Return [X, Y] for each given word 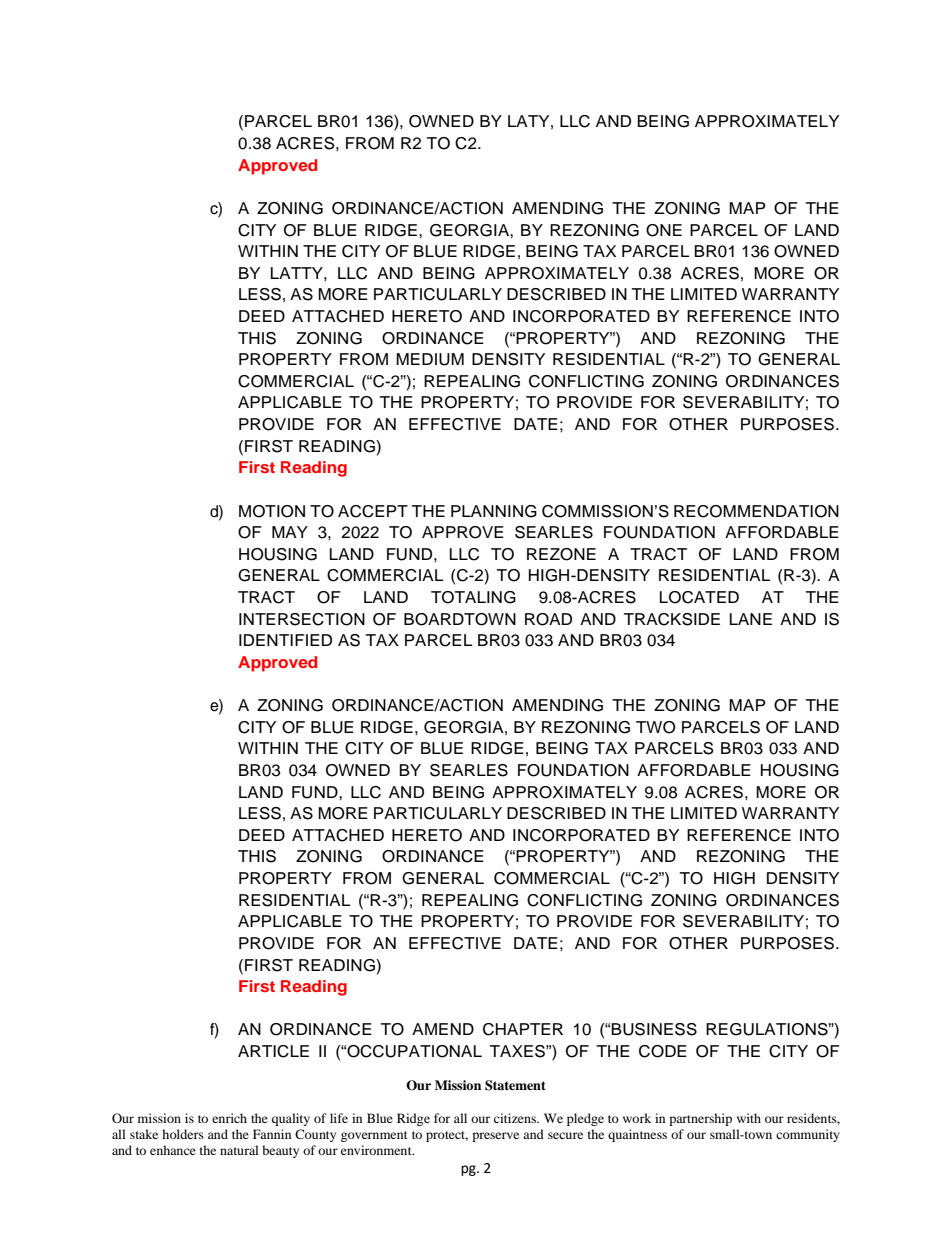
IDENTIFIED [285, 640]
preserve [495, 1137]
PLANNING [494, 511]
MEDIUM [430, 359]
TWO [656, 727]
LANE [751, 619]
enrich [229, 1118]
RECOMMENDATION [756, 511]
